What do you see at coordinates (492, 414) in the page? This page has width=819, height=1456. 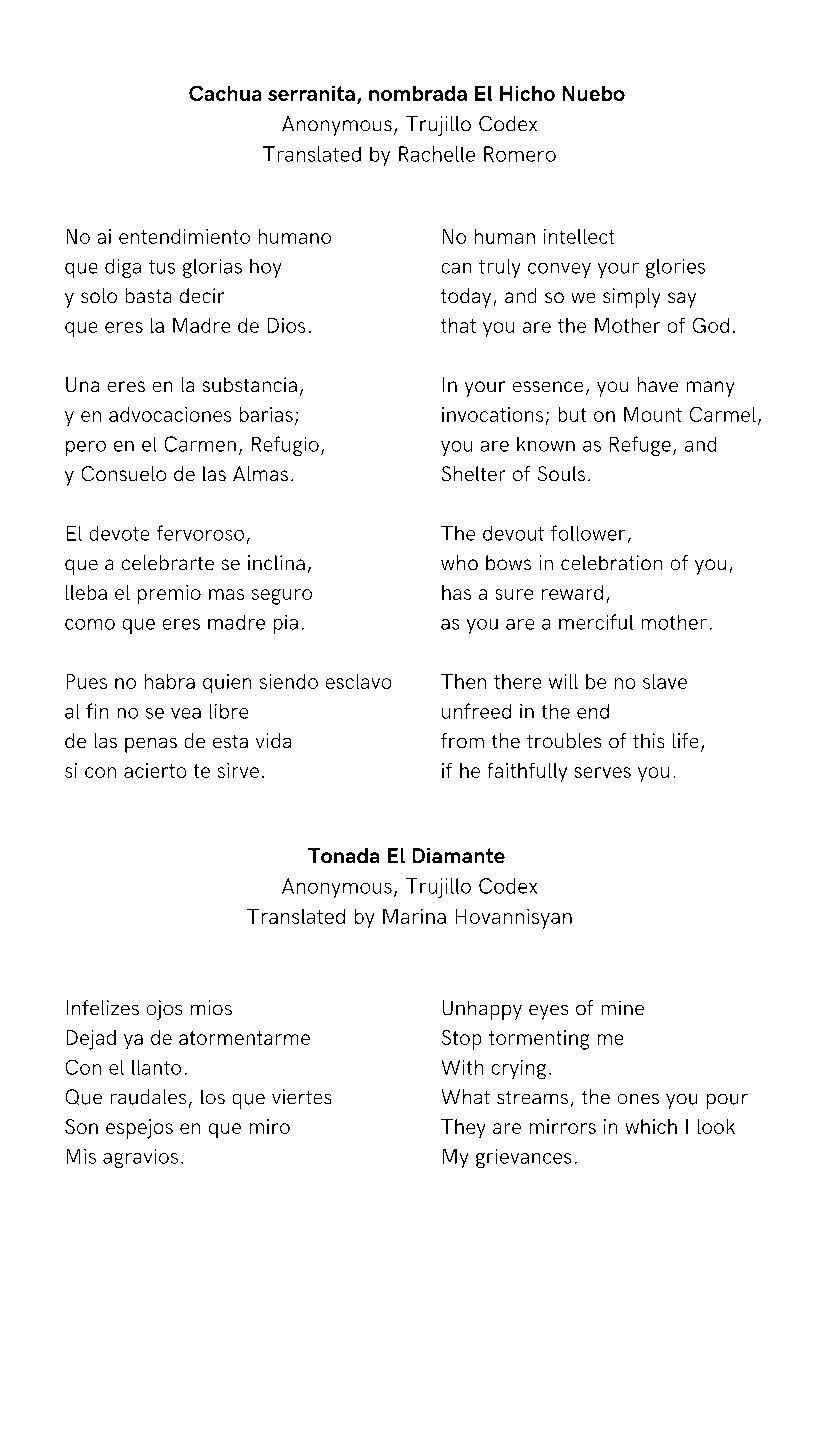 I see `invocations` at bounding box center [492, 414].
